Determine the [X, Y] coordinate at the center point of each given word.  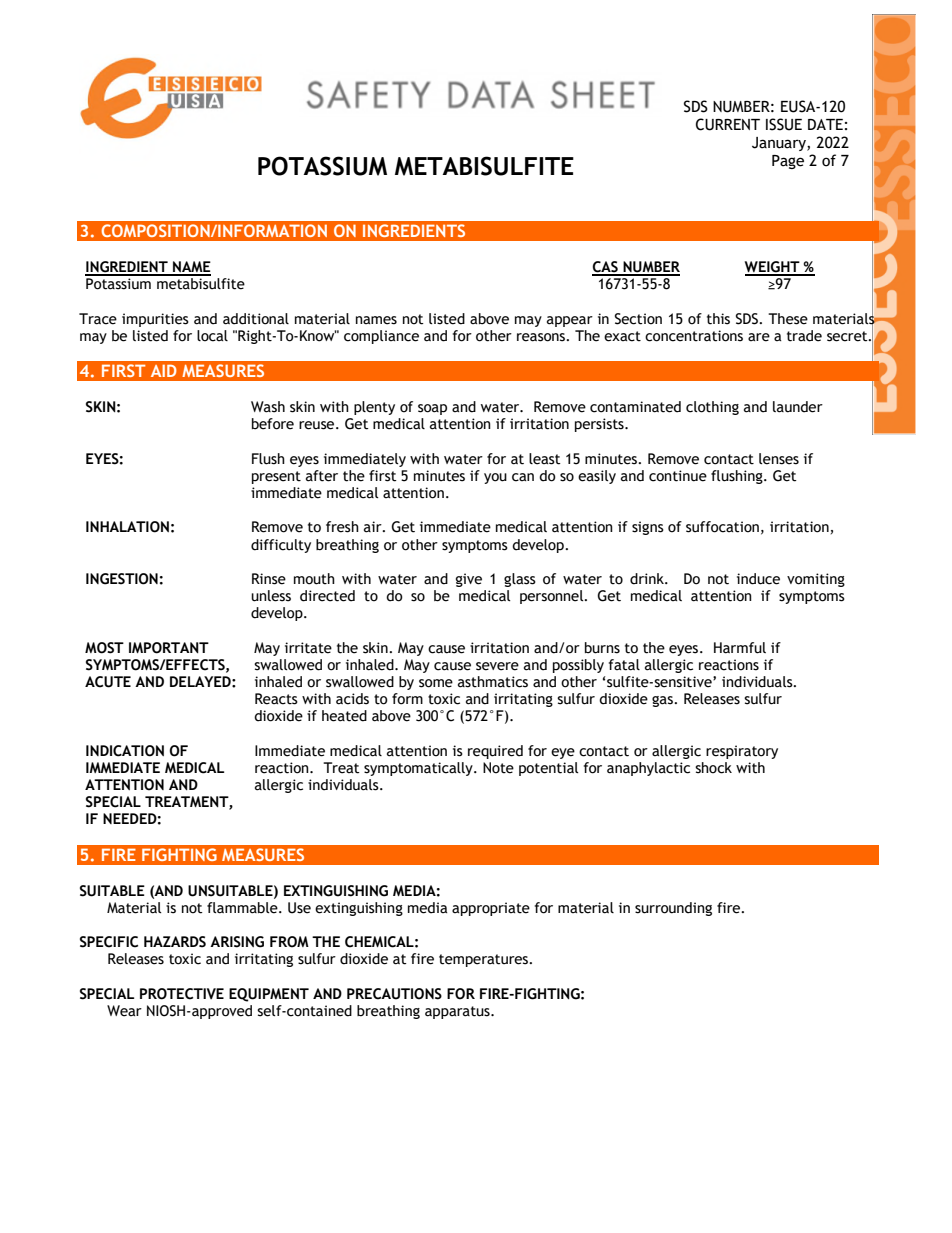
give [469, 580]
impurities [155, 320]
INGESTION [122, 579]
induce [758, 579]
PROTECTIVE [182, 994]
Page [788, 162]
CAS [606, 268]
